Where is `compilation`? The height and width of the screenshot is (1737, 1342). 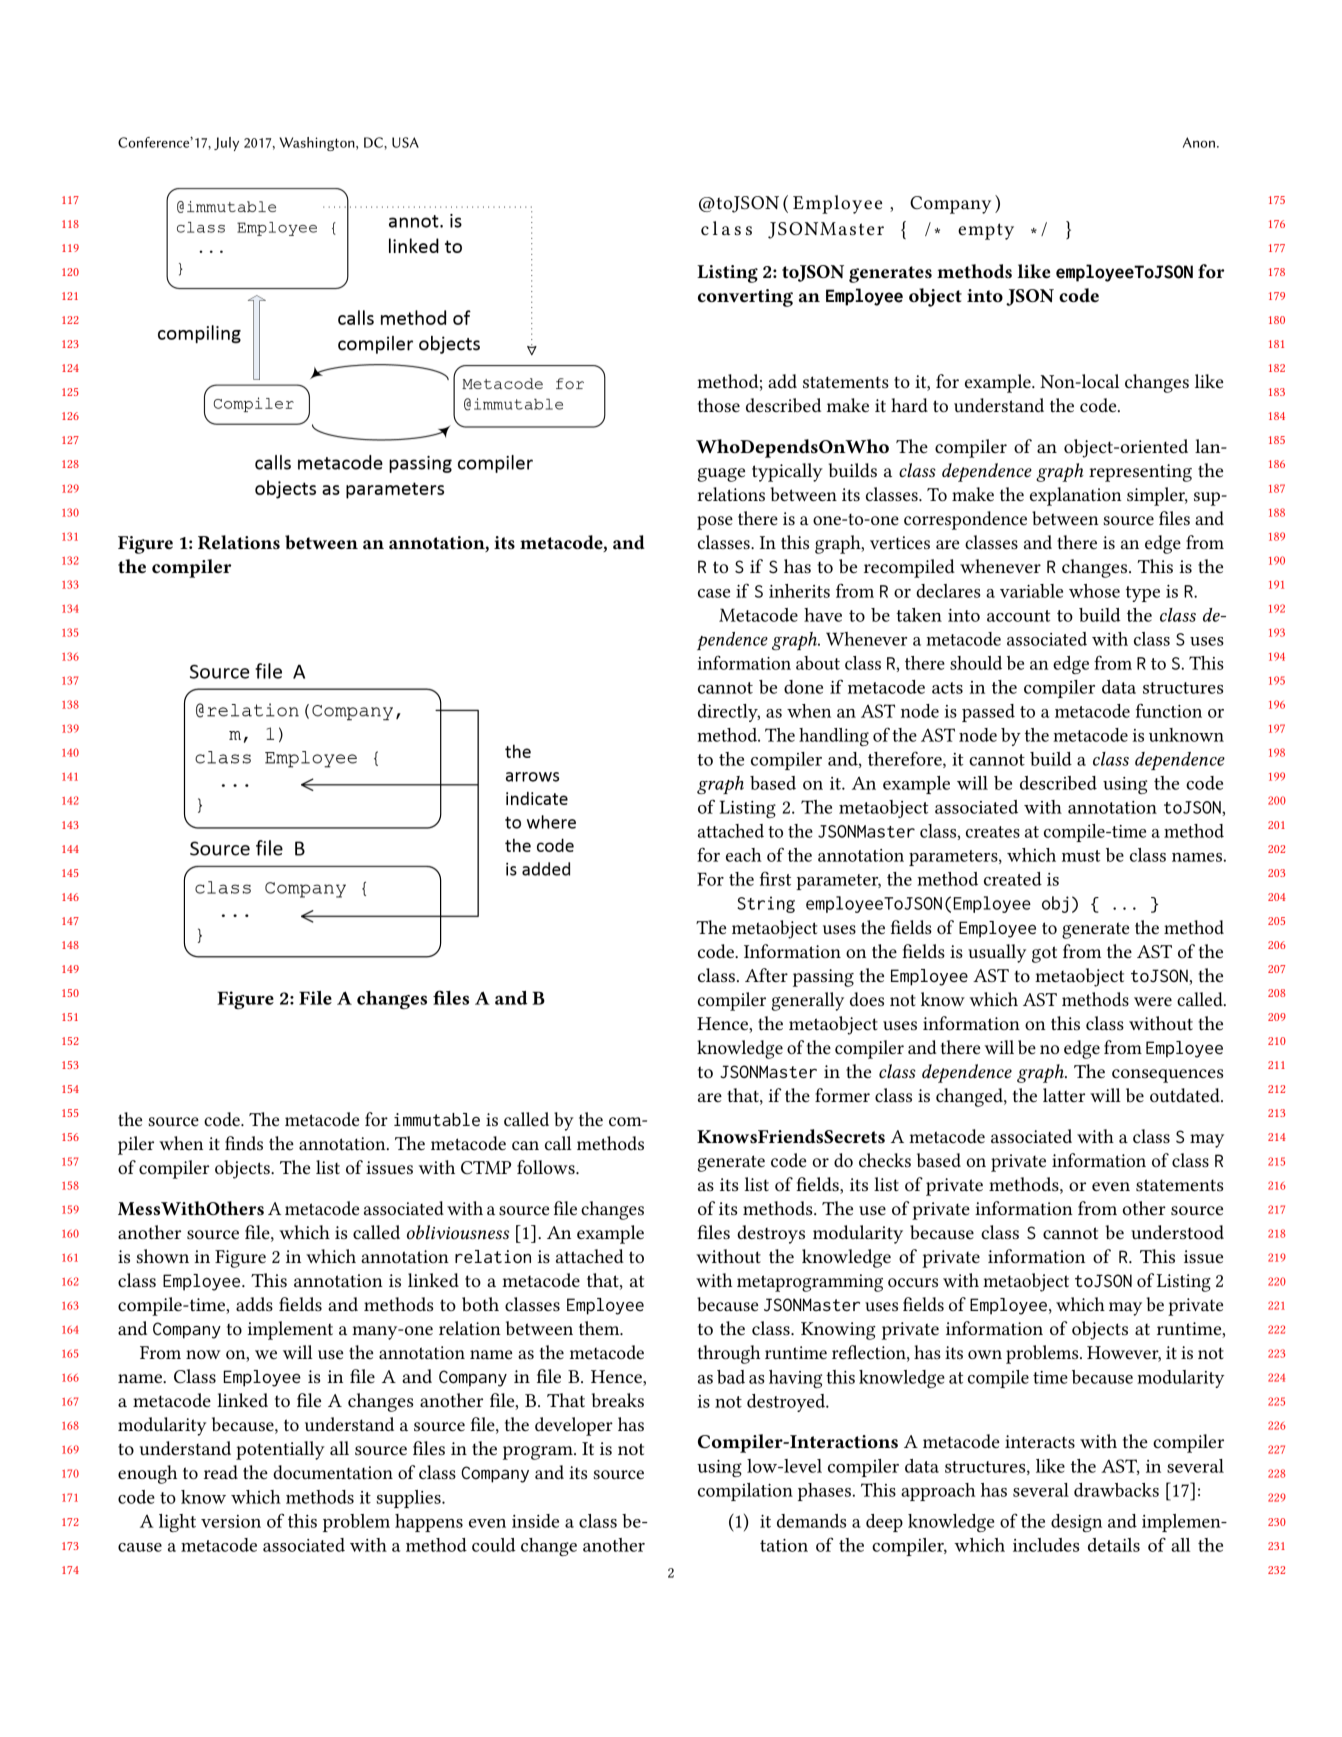 compilation is located at coordinates (745, 1492).
